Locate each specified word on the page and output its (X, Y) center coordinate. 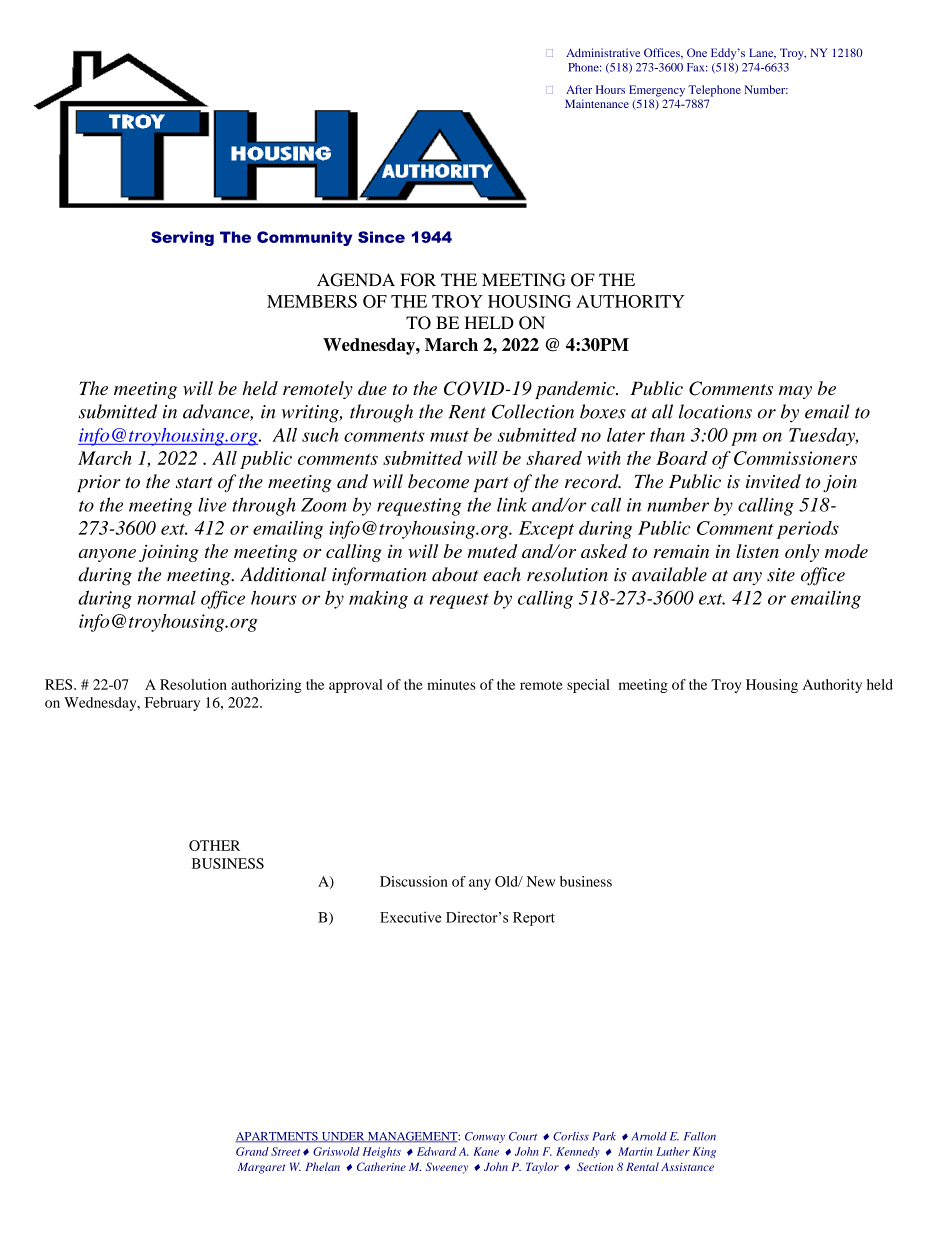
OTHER (214, 845)
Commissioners (795, 458)
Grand (252, 1151)
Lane (762, 53)
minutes (451, 684)
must (449, 436)
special (588, 686)
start (194, 483)
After (579, 89)
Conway (485, 1137)
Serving (182, 238)
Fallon (700, 1136)
